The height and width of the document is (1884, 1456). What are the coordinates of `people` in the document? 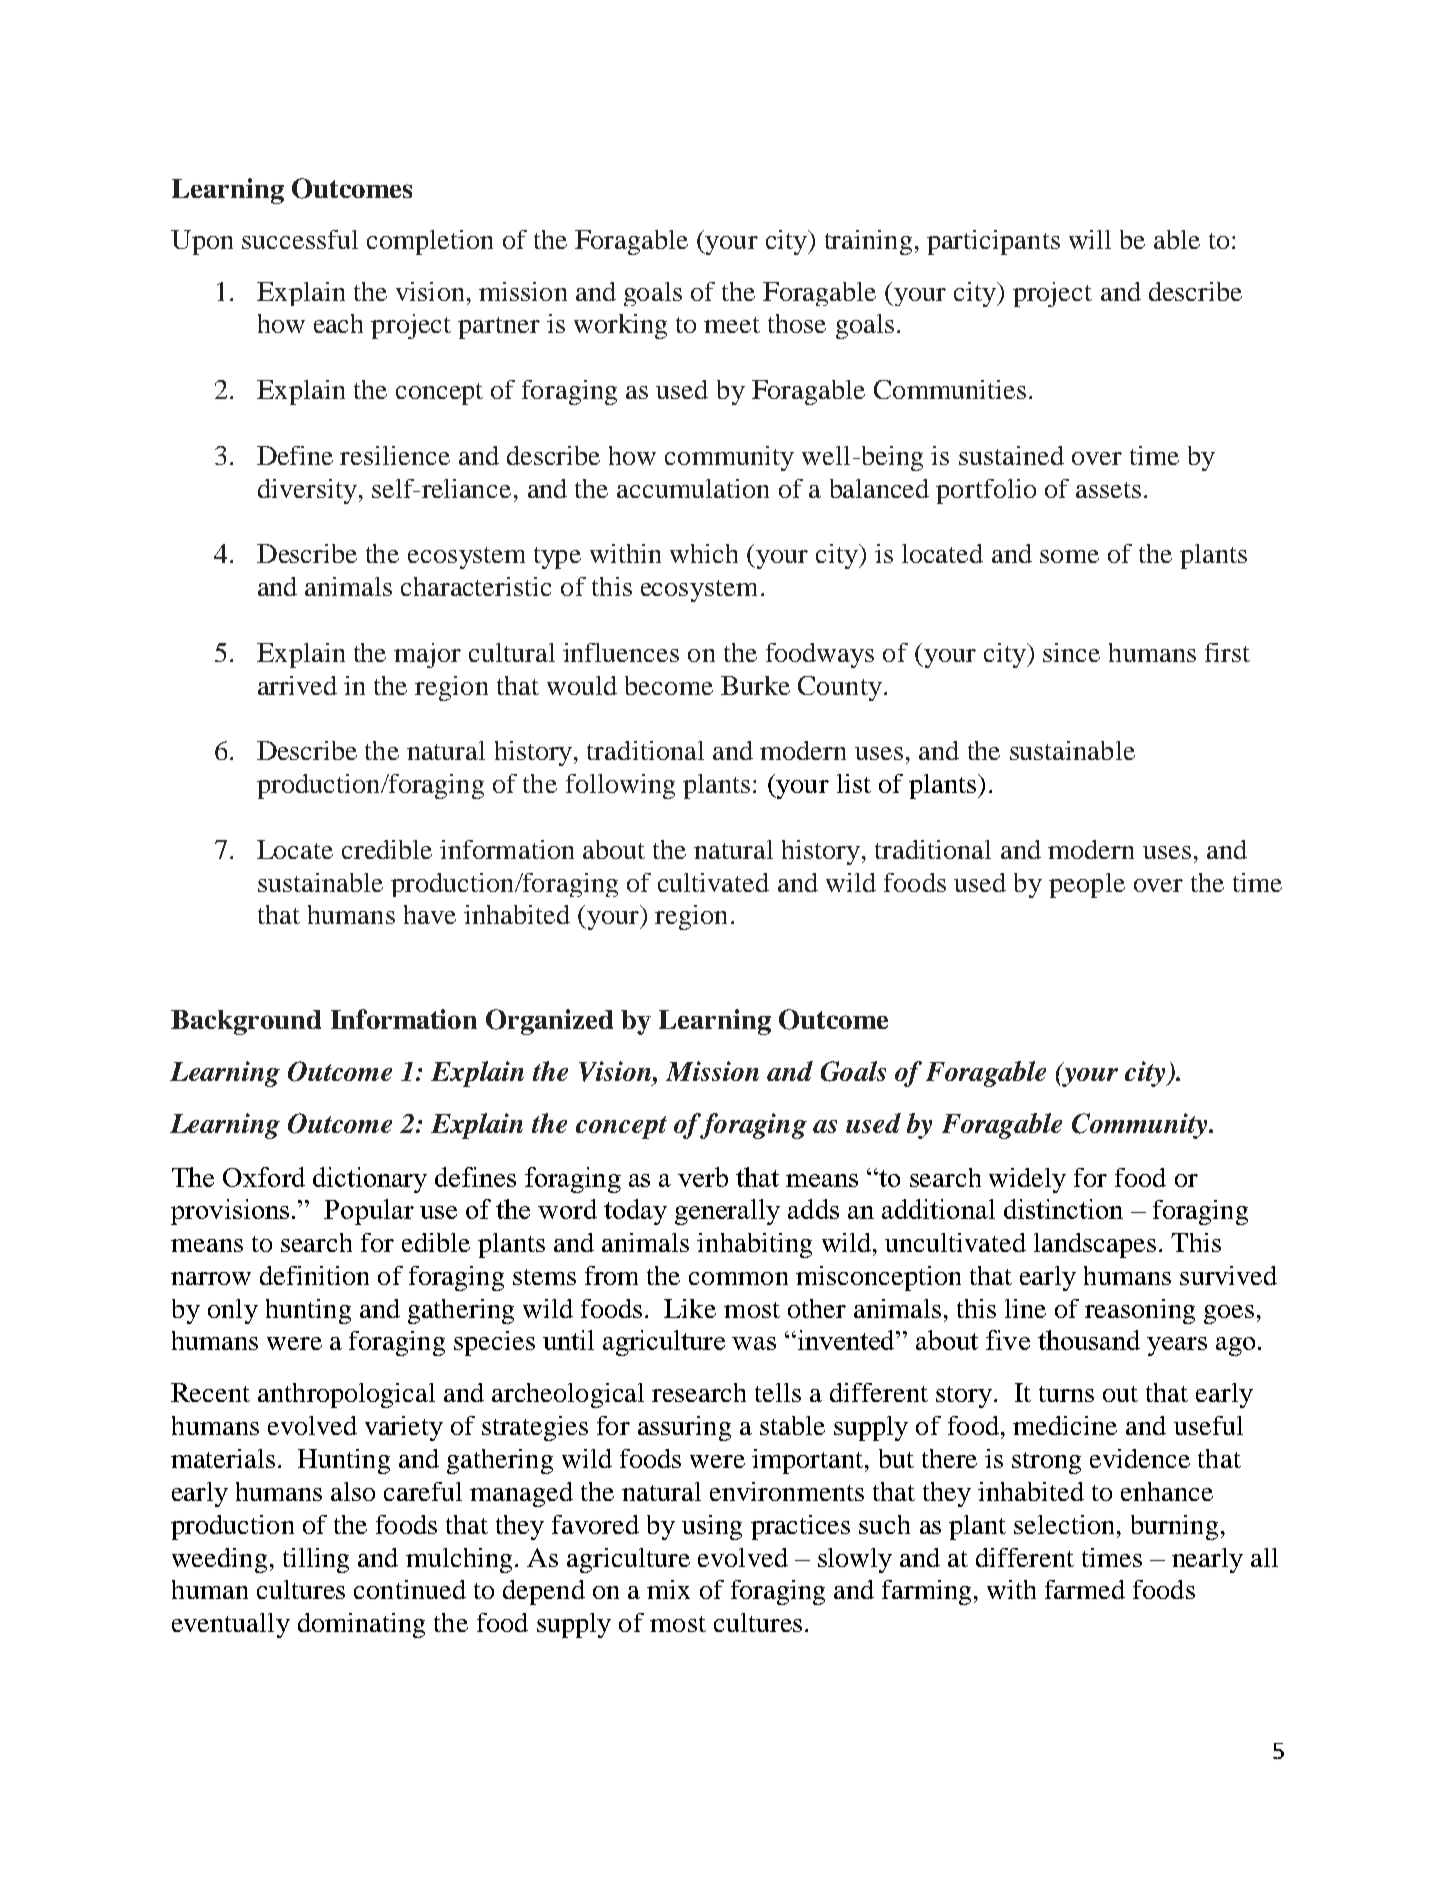 It's located at (1087, 885).
